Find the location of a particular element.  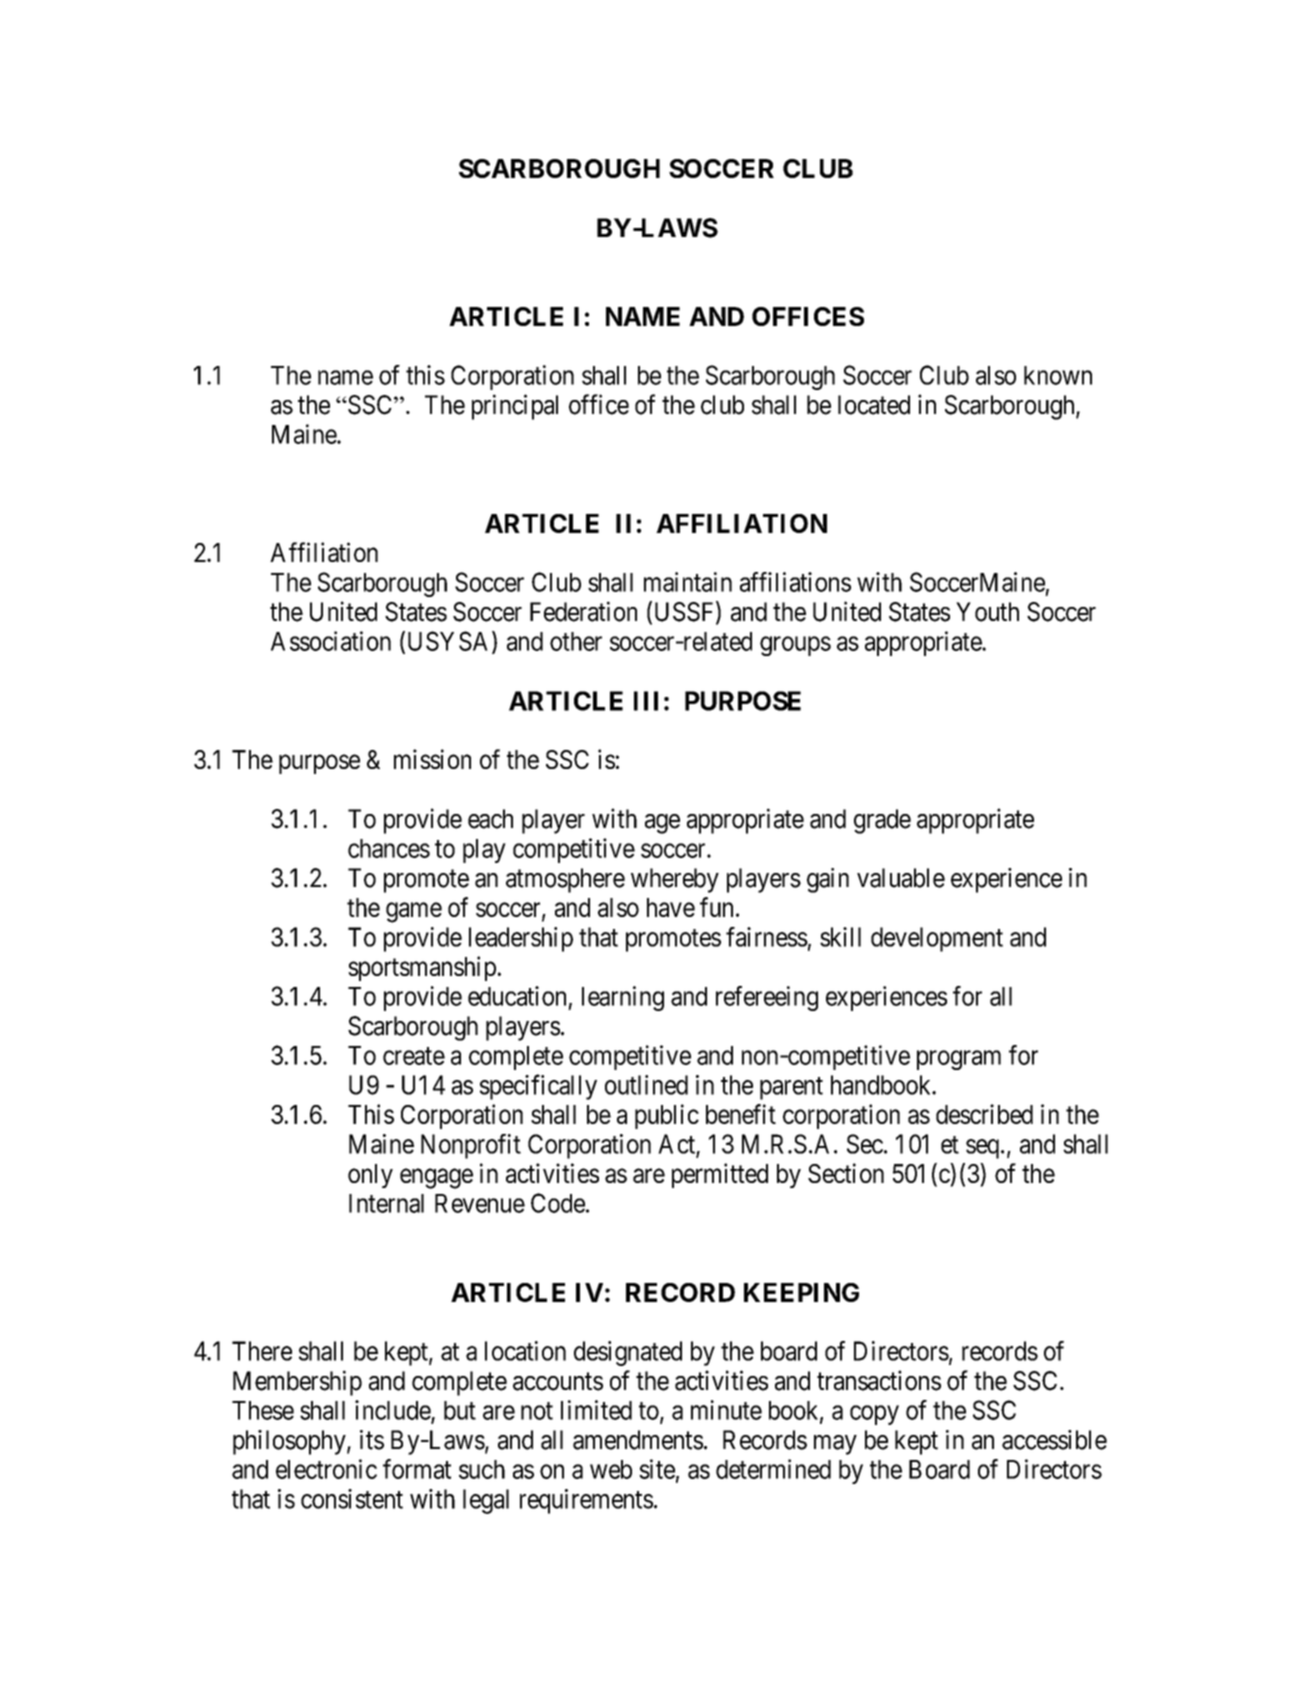

have is located at coordinates (671, 907).
